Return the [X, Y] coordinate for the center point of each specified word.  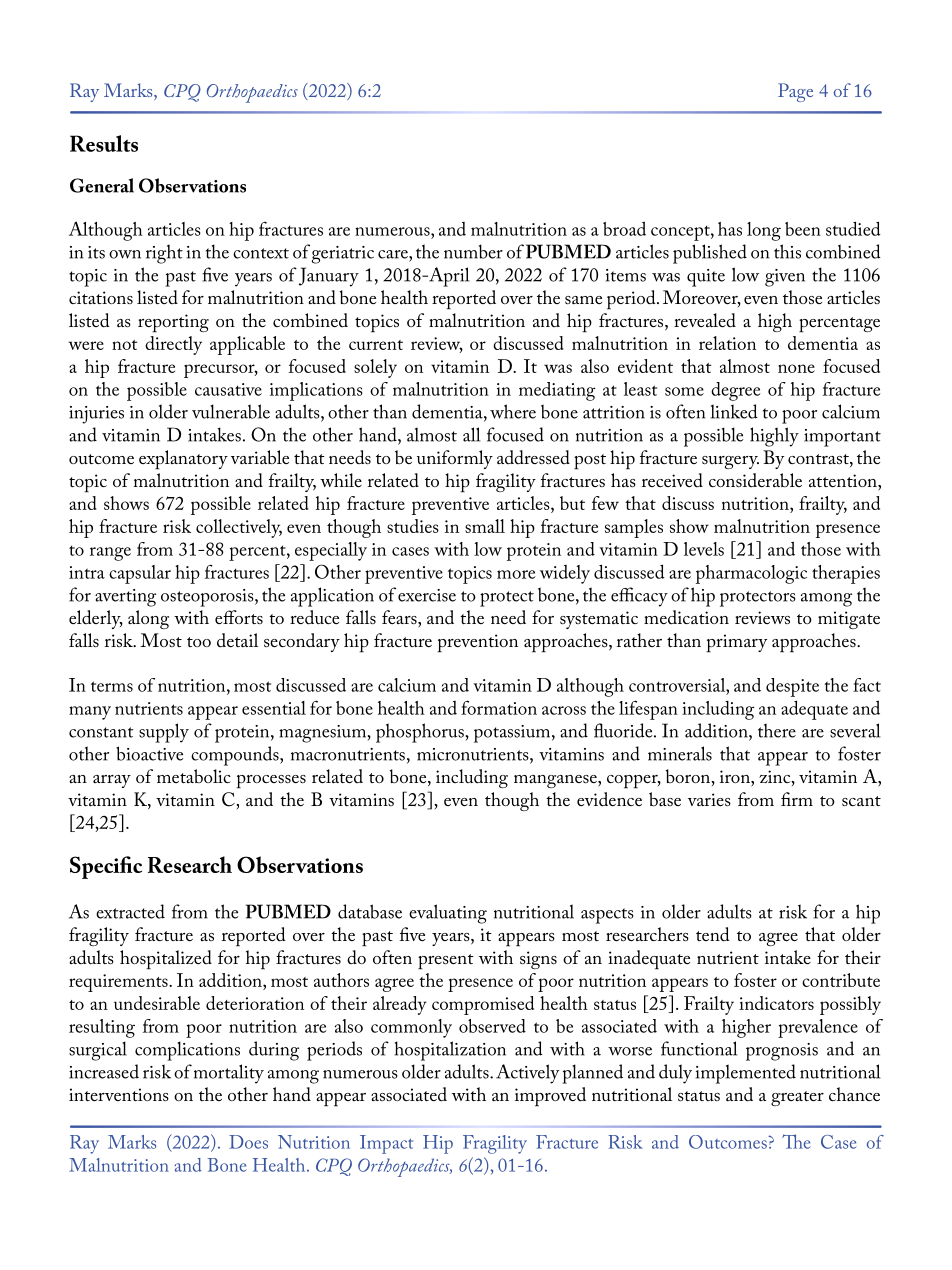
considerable [755, 480]
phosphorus [421, 733]
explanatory [183, 460]
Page [795, 92]
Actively [527, 1074]
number [473, 251]
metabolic [194, 776]
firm [797, 799]
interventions [119, 1095]
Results [104, 143]
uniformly [455, 459]
